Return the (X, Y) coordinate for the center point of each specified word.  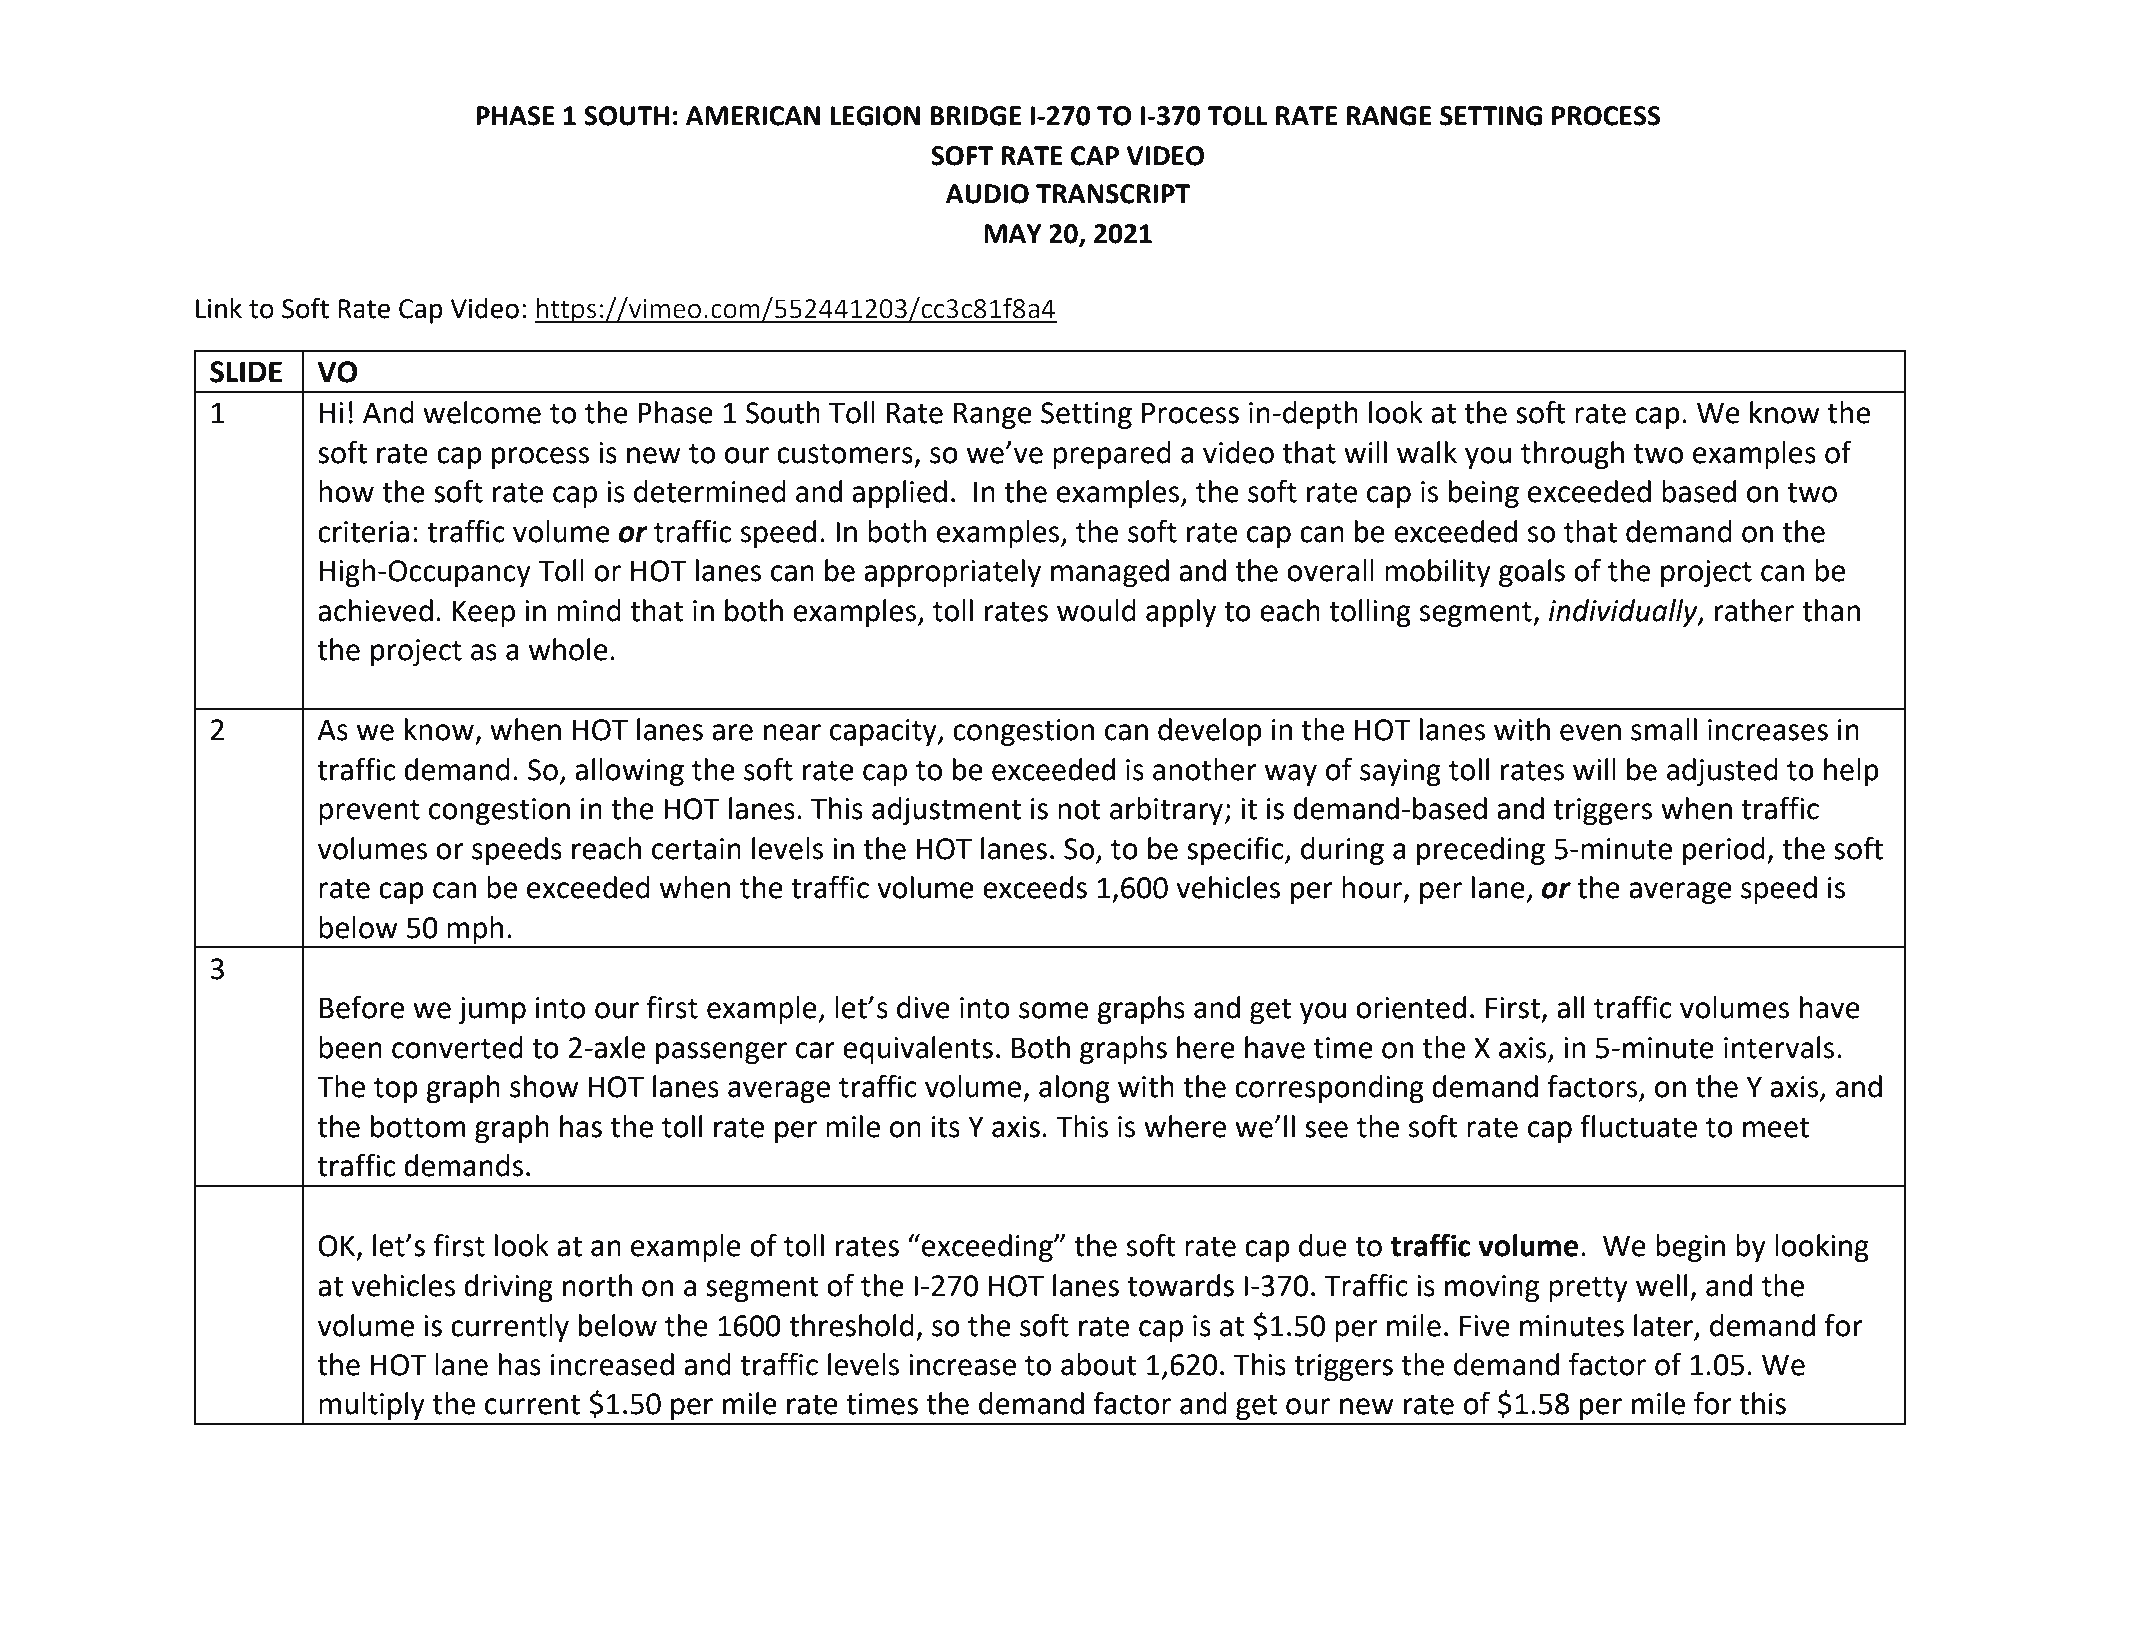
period (1724, 851)
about (1099, 1364)
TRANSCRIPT (1113, 194)
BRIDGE (975, 116)
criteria (363, 532)
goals (1532, 573)
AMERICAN (753, 116)
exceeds (1035, 887)
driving (508, 1288)
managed (1110, 573)
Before (362, 1007)
